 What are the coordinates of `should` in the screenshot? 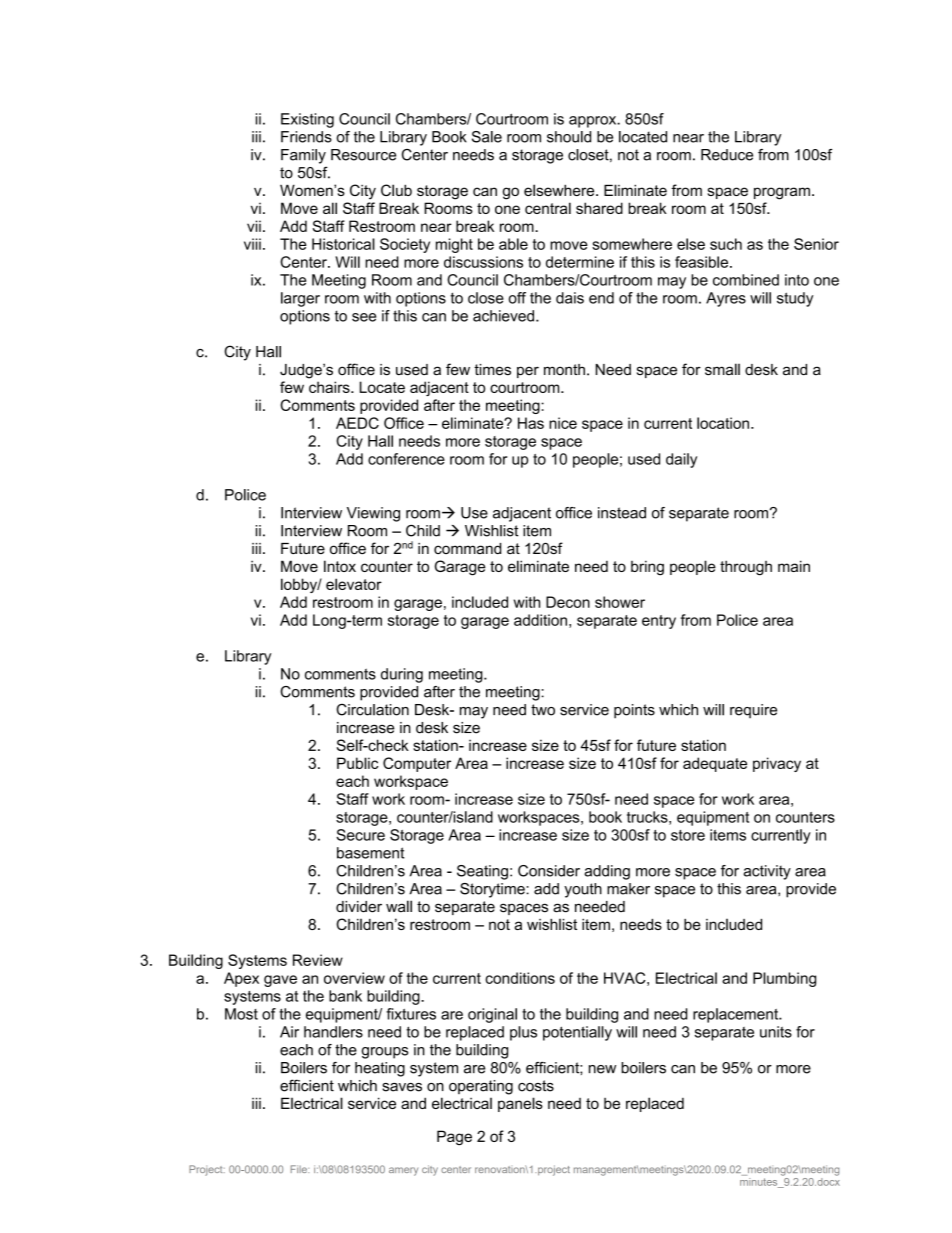 It's located at (569, 137).
